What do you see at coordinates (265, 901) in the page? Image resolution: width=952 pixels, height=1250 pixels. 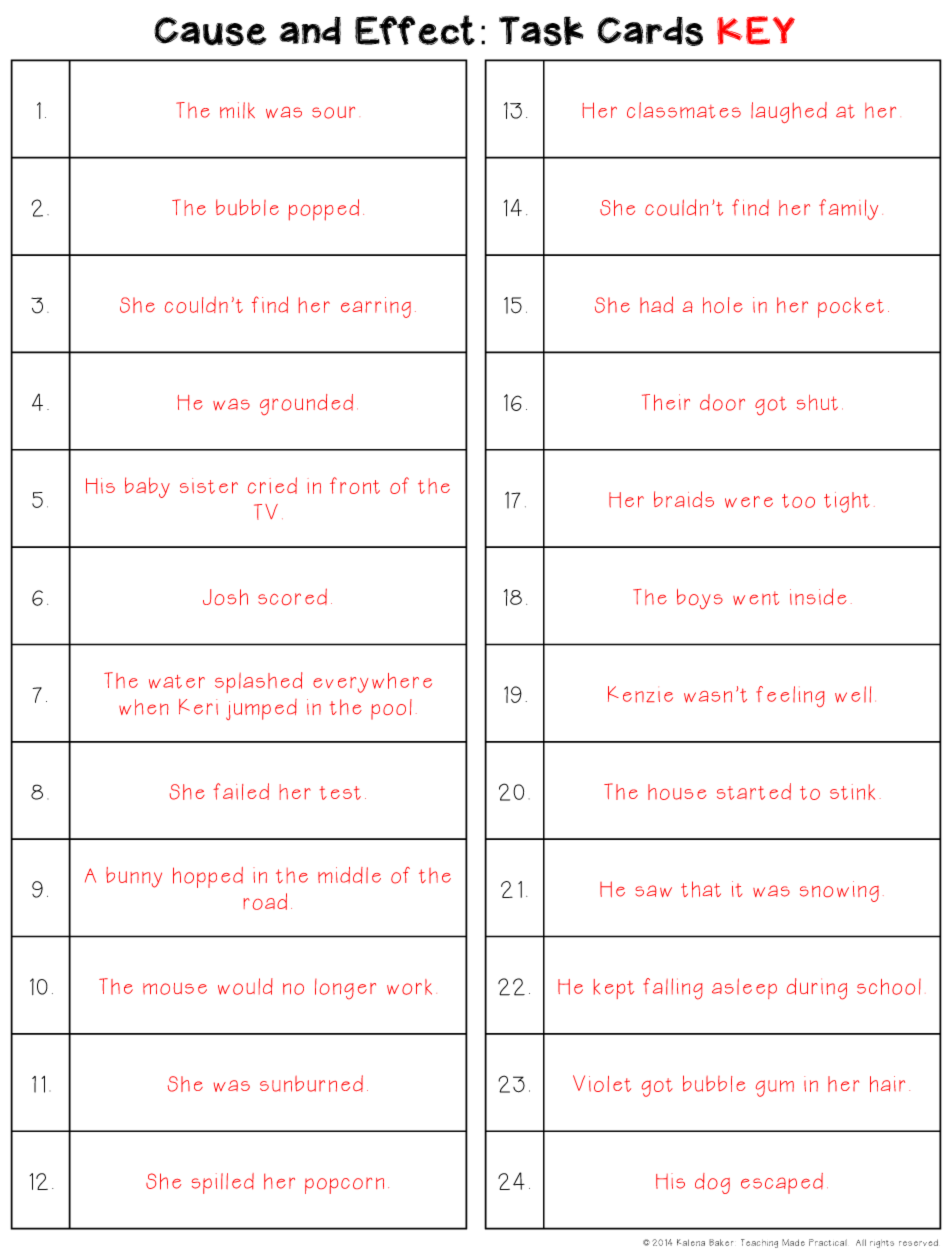 I see `road` at bounding box center [265, 901].
